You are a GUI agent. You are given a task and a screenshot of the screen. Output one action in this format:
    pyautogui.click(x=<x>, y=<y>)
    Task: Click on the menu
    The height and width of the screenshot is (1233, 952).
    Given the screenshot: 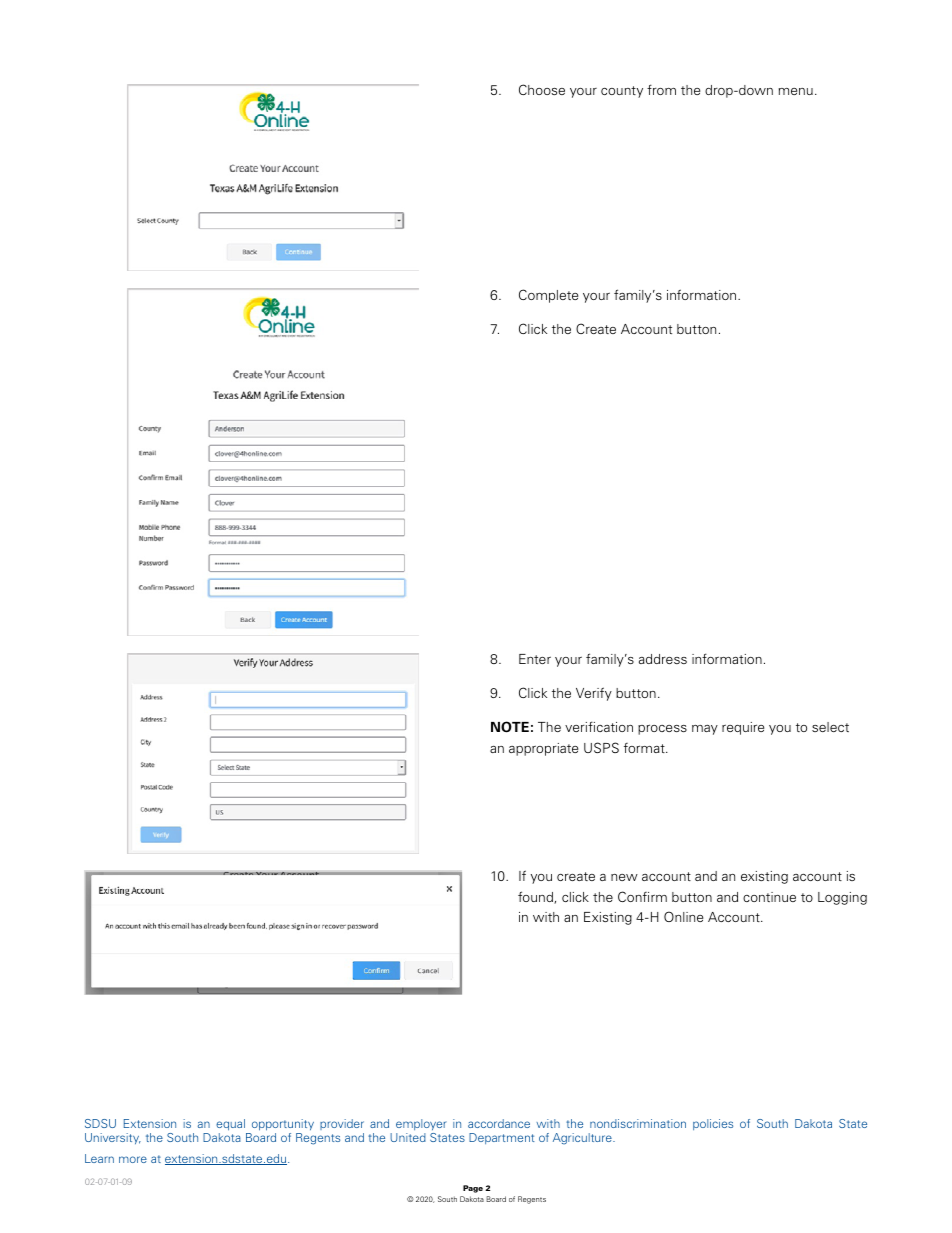 What is the action you would take?
    pyautogui.click(x=795, y=91)
